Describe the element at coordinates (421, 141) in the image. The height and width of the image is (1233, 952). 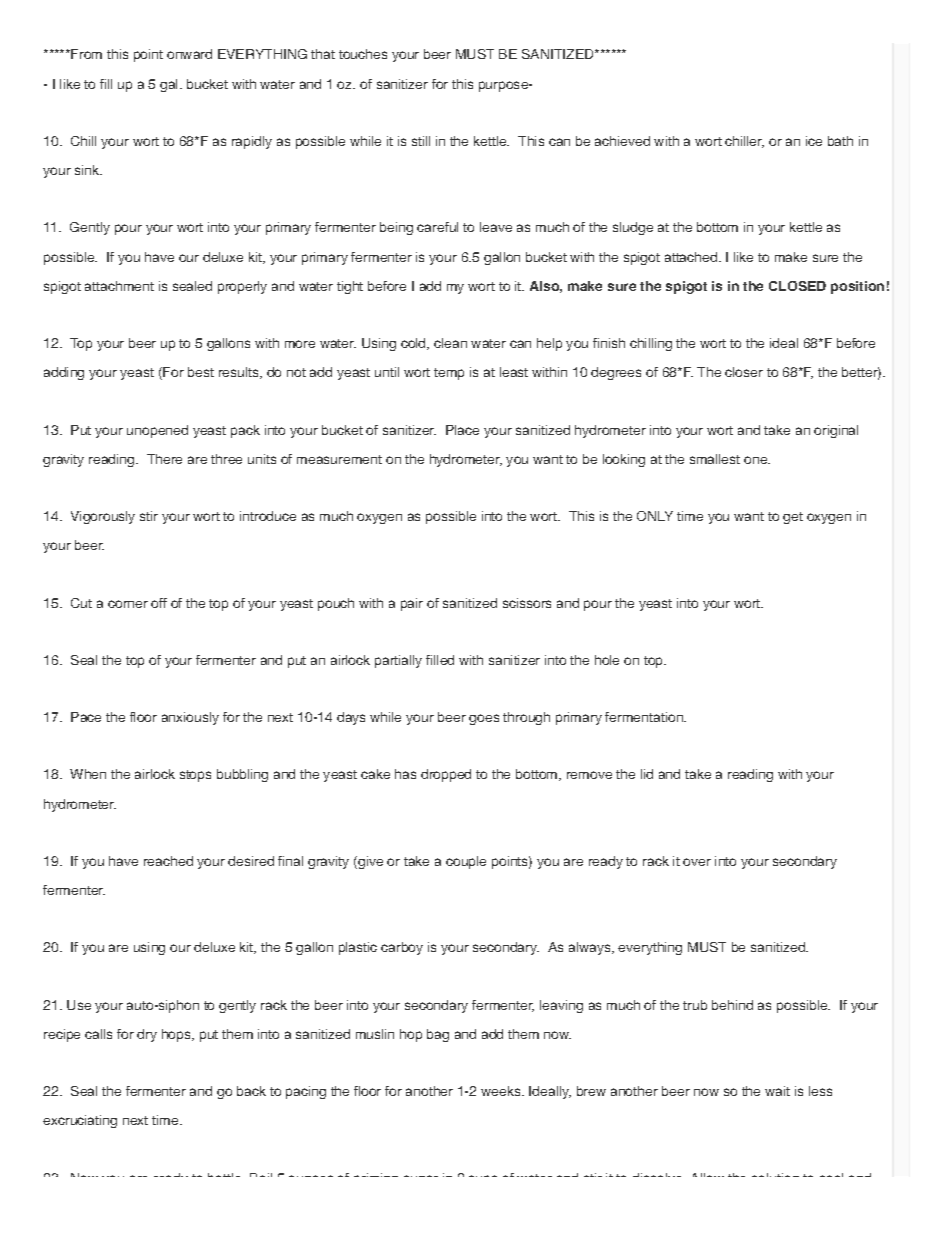
I see `still` at that location.
